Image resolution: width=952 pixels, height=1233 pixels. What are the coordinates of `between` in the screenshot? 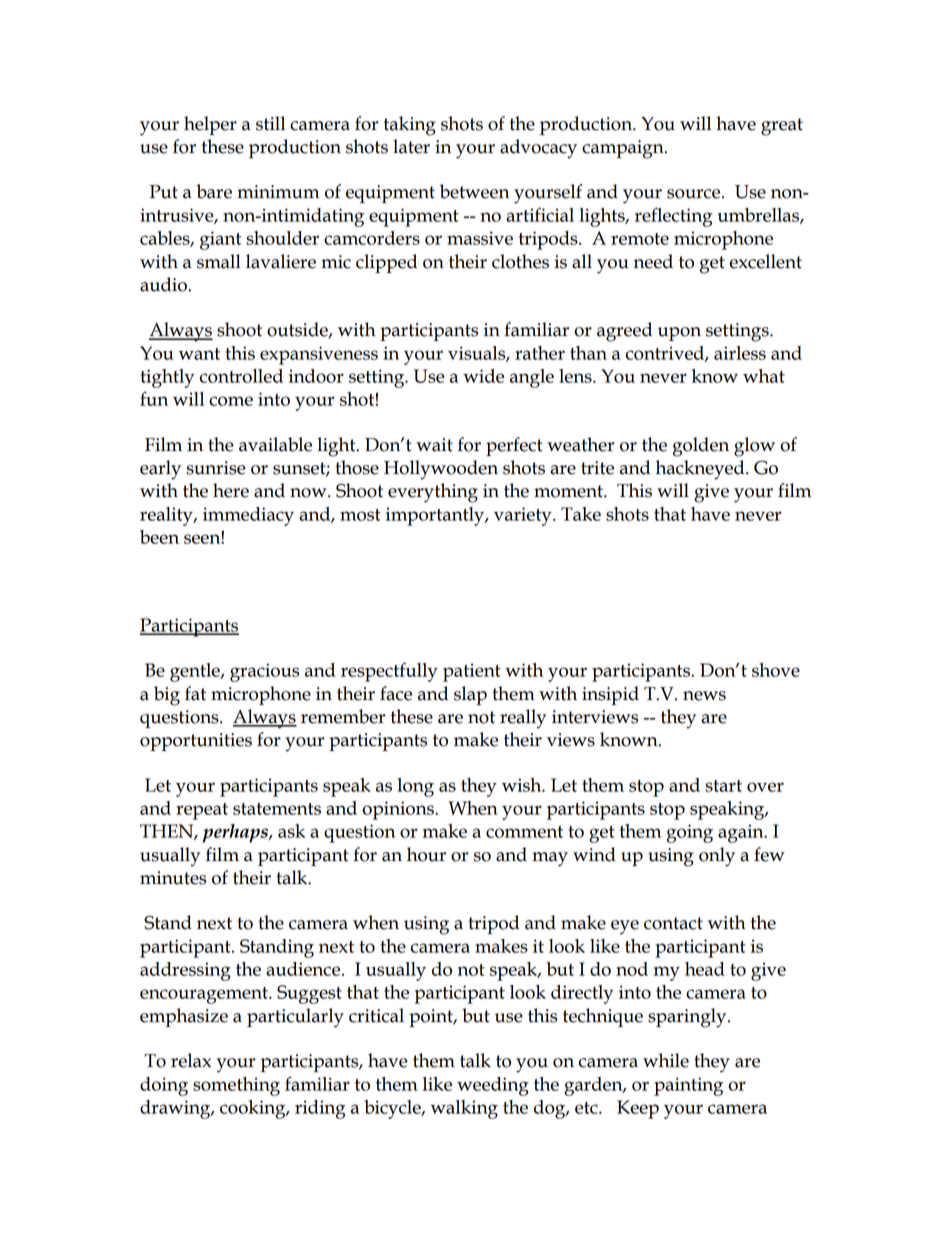 It's located at (474, 191).
